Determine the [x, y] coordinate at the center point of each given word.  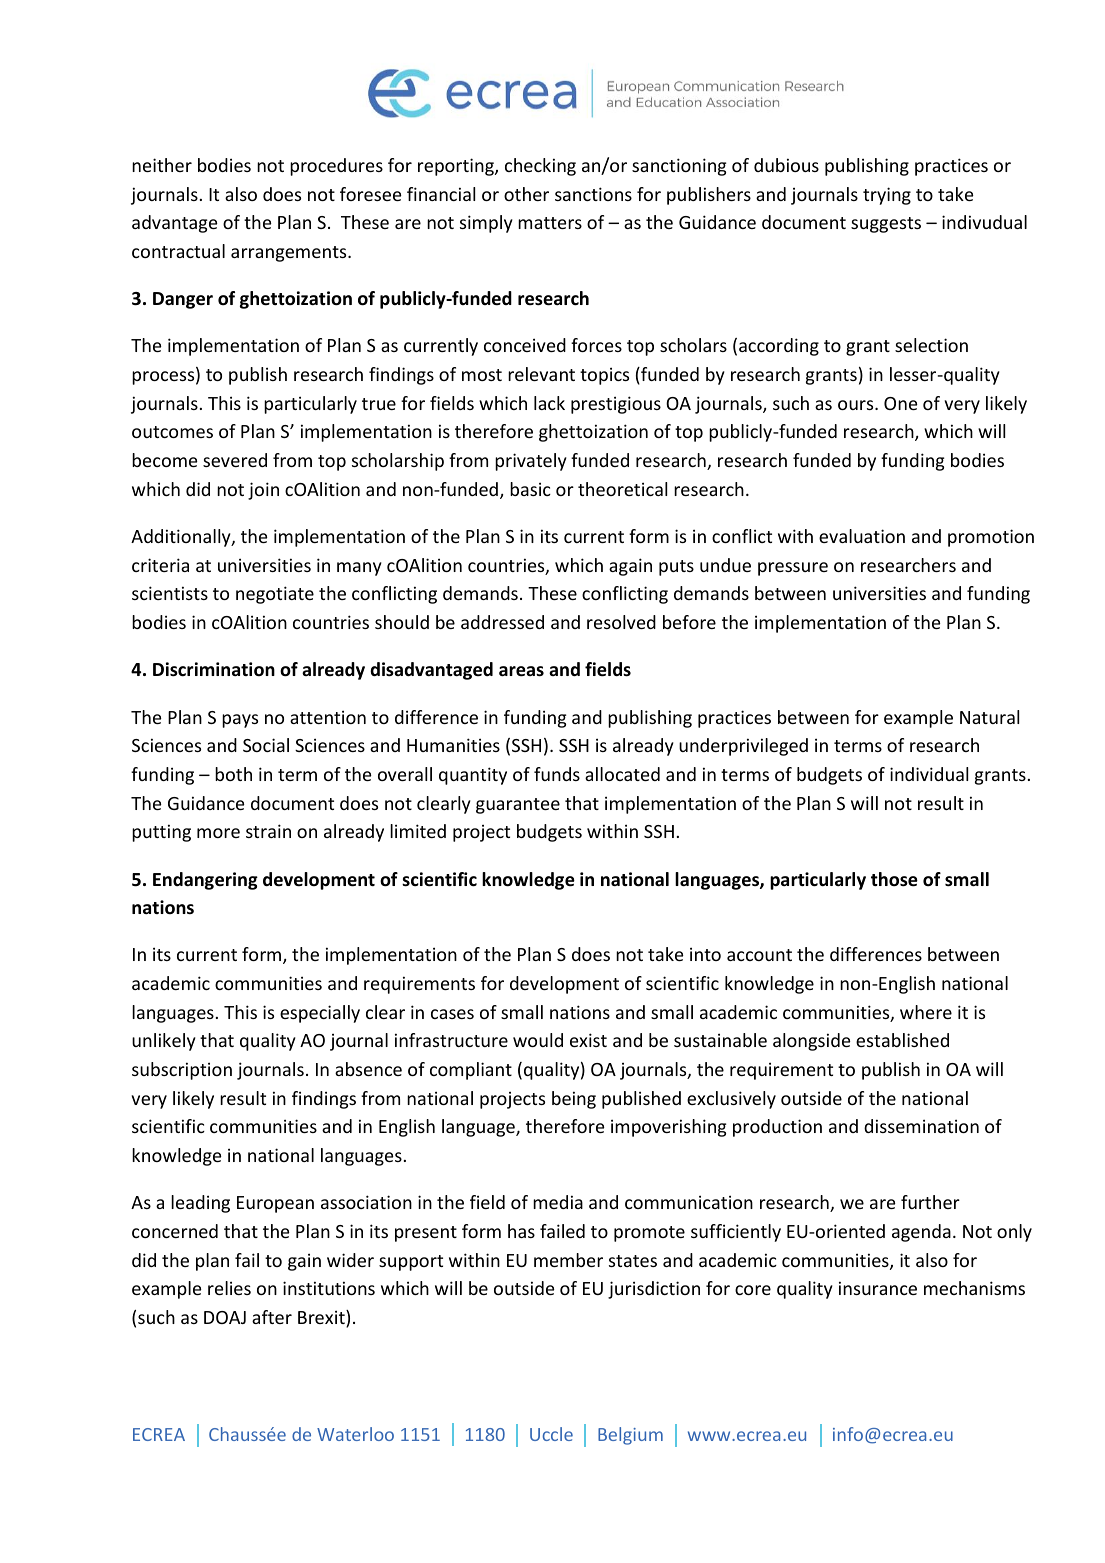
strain [268, 831]
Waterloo [355, 1434]
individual [929, 774]
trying [887, 196]
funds [557, 774]
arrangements [290, 254]
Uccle [551, 1434]
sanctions [593, 194]
